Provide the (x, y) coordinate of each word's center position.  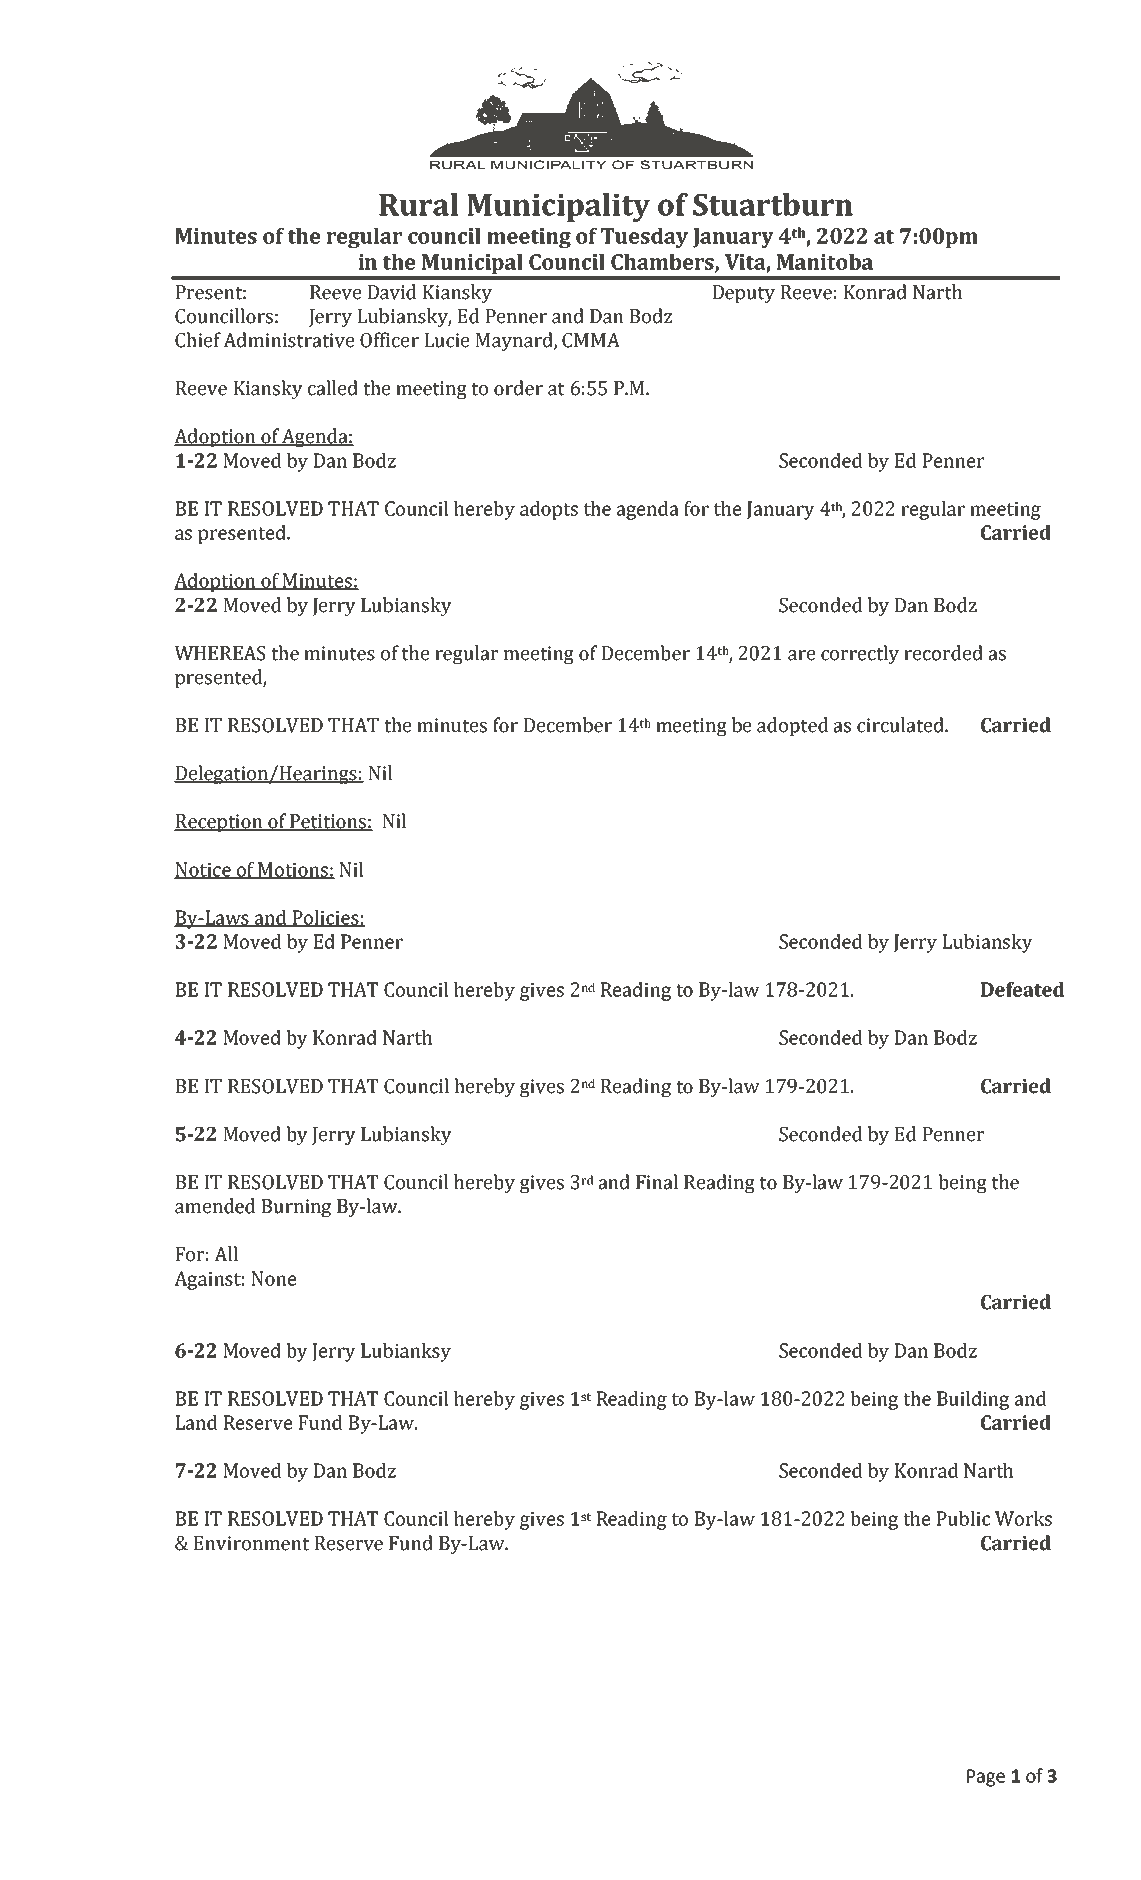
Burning (296, 1208)
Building (973, 1400)
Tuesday (644, 238)
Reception (219, 823)
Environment (251, 1543)
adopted (792, 727)
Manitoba (825, 262)
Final (657, 1182)
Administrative (288, 340)
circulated (901, 725)
